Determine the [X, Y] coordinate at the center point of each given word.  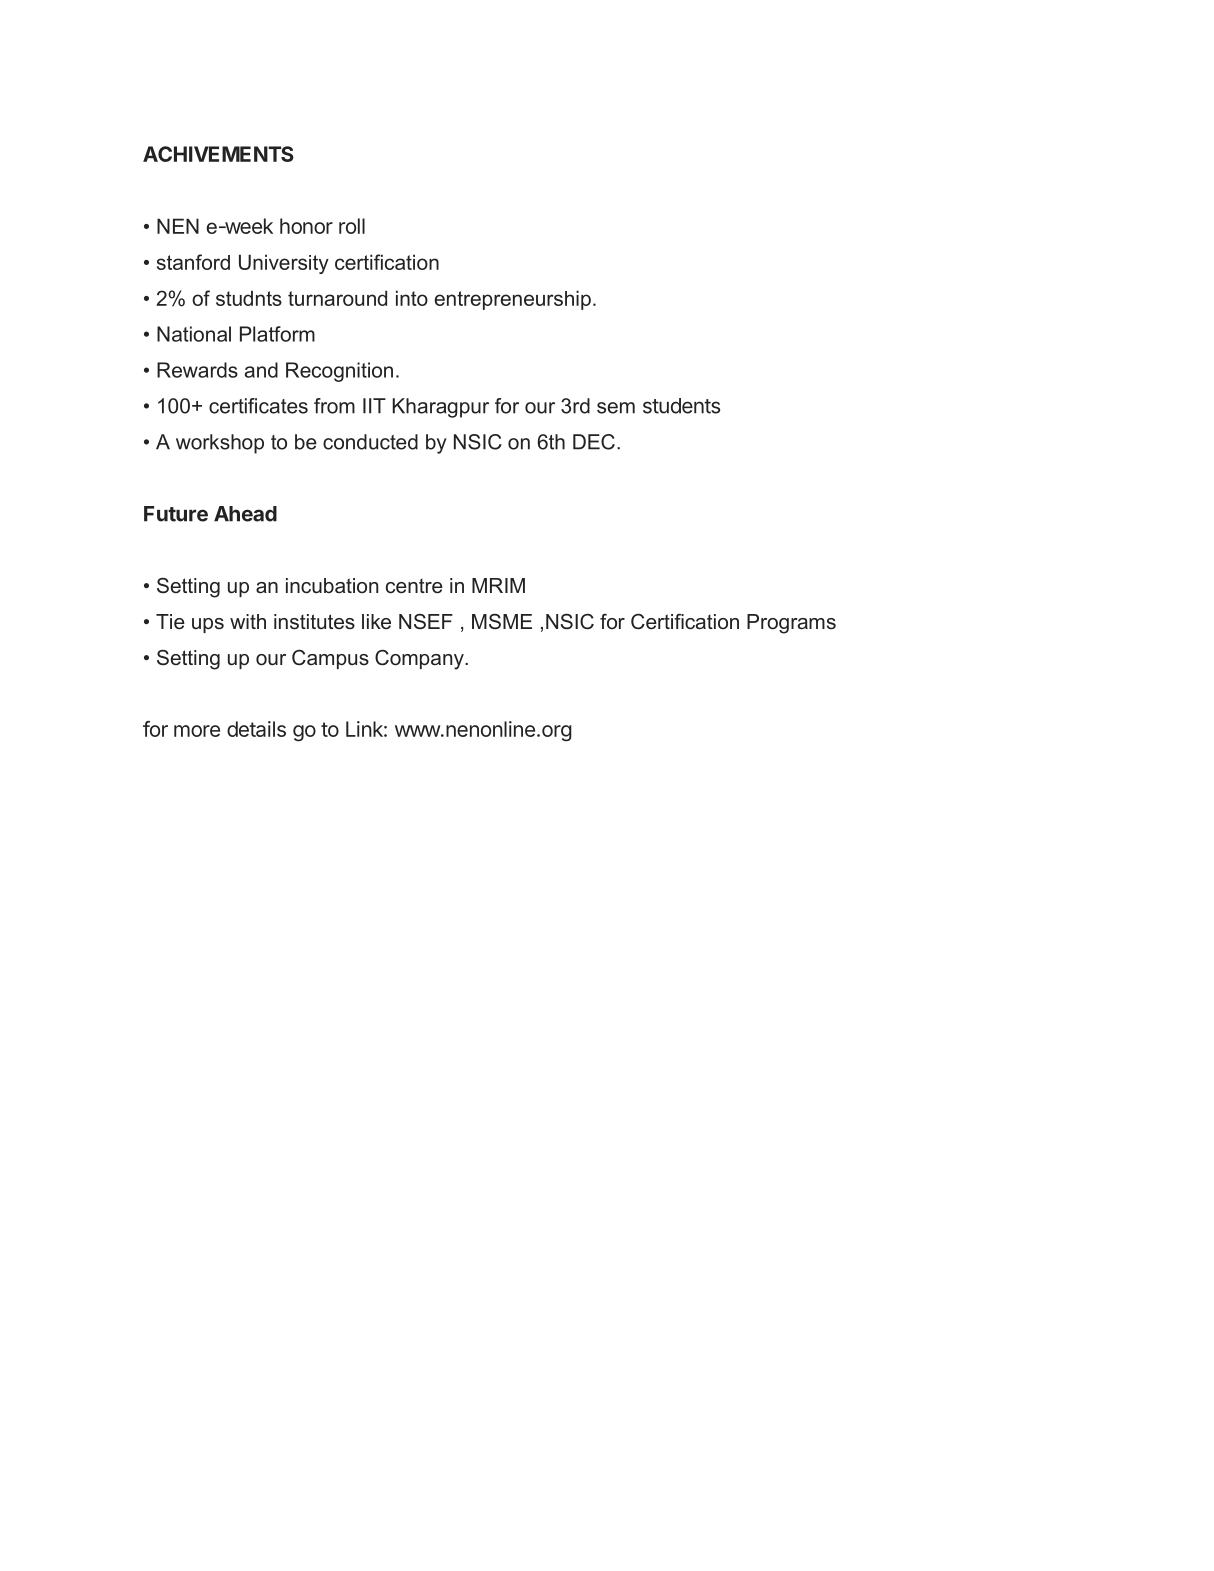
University [284, 264]
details [256, 729]
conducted [370, 442]
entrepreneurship [513, 300]
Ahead [245, 514]
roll [352, 226]
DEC [594, 442]
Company [420, 659]
